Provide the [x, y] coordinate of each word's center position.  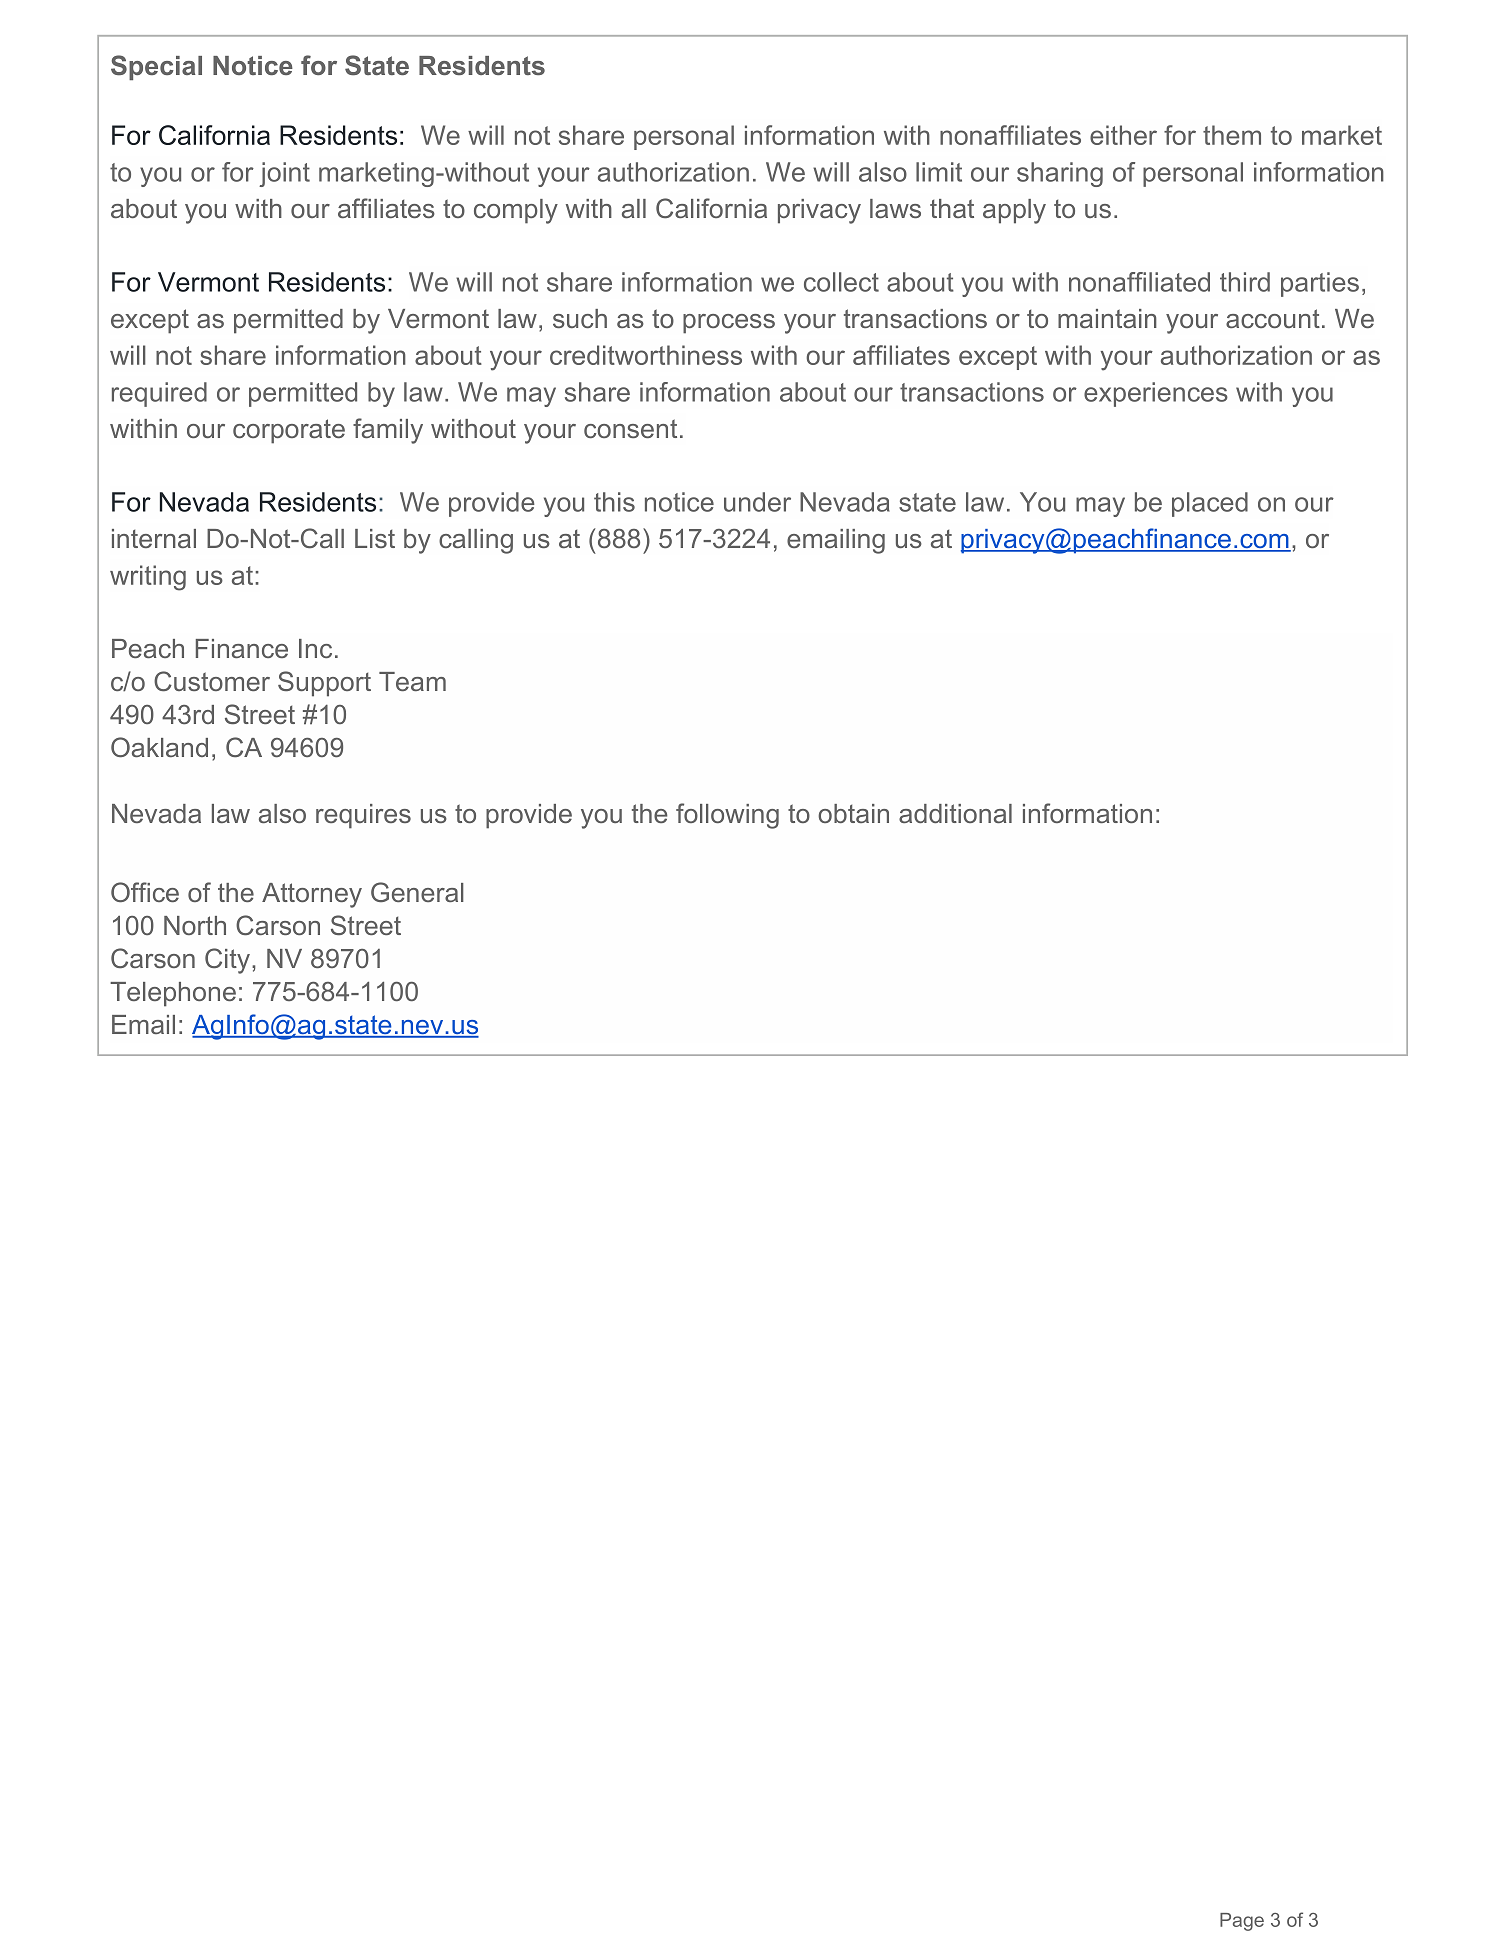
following [727, 816]
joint [284, 174]
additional [955, 813]
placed [1210, 504]
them [1232, 135]
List [375, 538]
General [417, 892]
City [229, 961]
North [195, 925]
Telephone [173, 994]
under [757, 502]
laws [895, 208]
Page [1242, 1922]
